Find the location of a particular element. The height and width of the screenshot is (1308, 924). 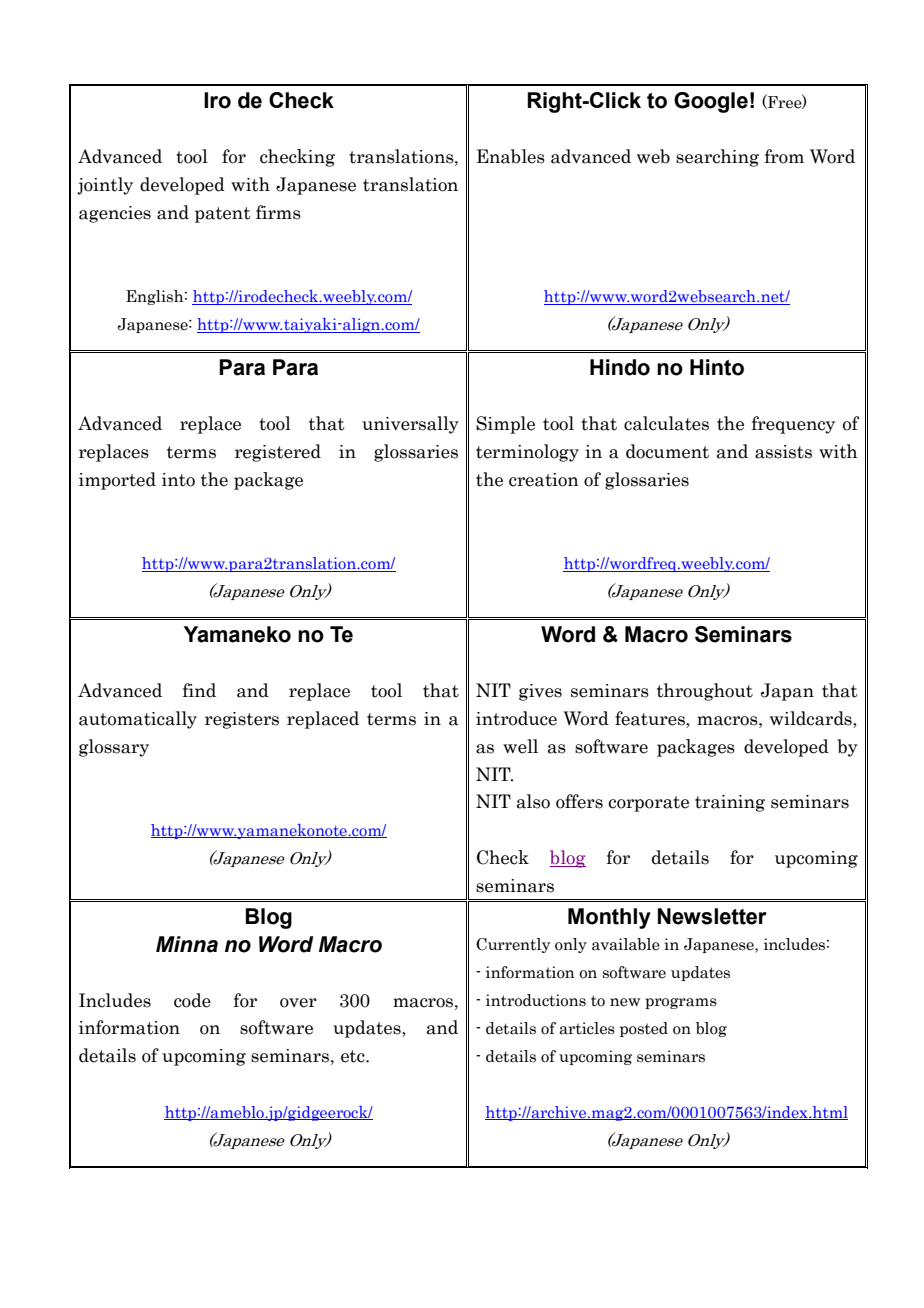

throughout is located at coordinates (705, 692).
